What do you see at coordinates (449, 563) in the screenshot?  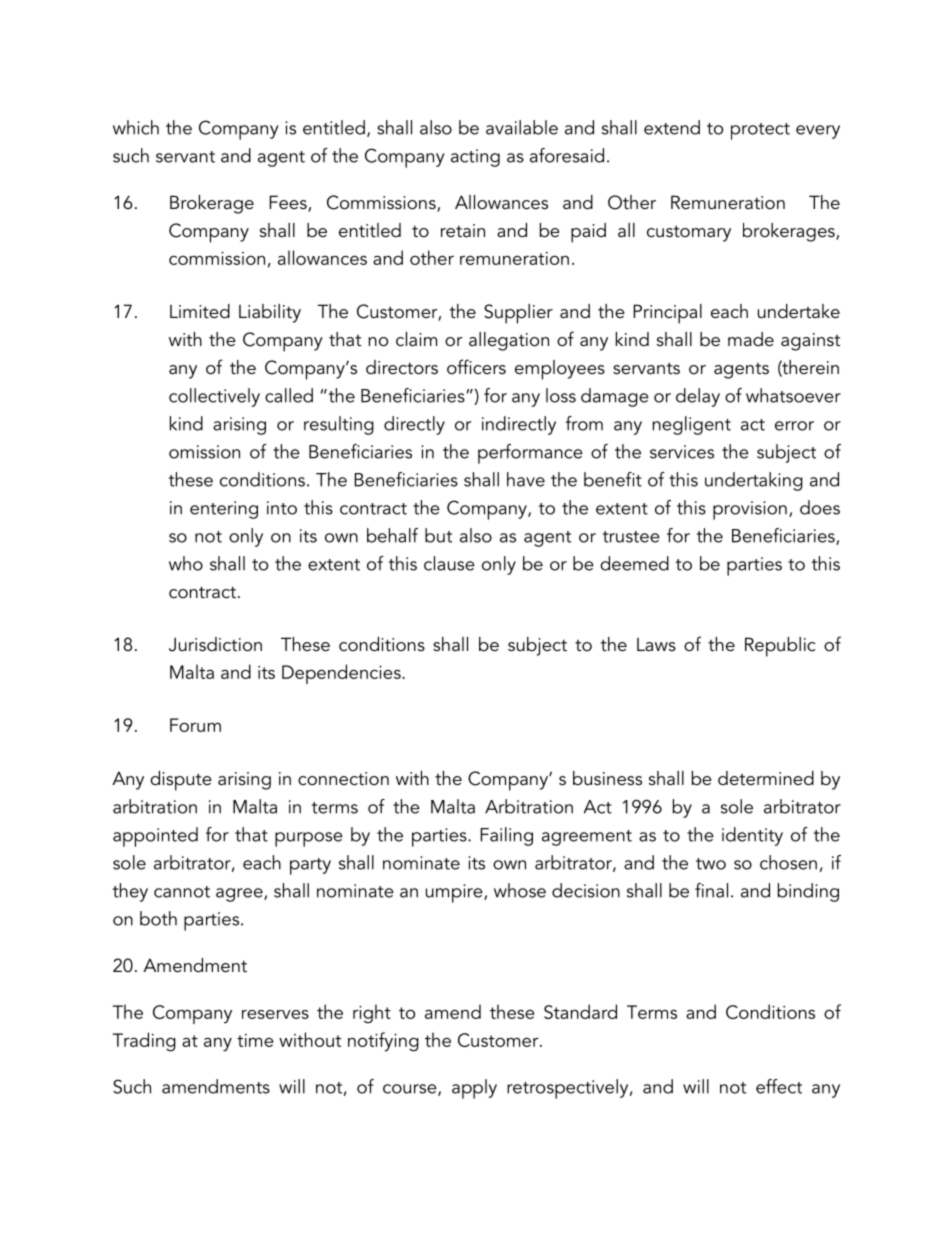 I see `clause` at bounding box center [449, 563].
